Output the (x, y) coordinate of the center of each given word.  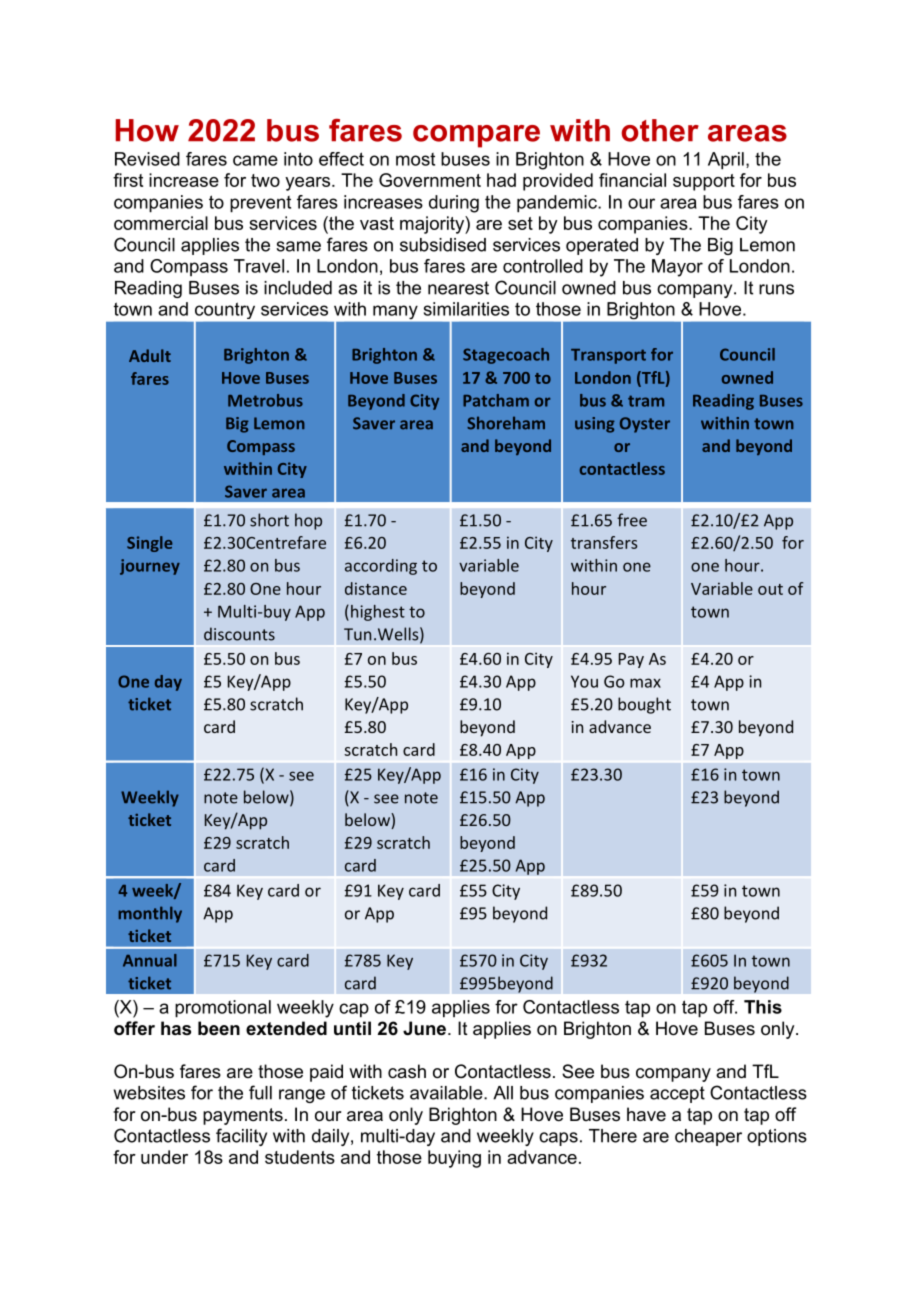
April (726, 161)
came (255, 160)
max (645, 683)
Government (430, 180)
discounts (239, 634)
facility (241, 1137)
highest (378, 613)
